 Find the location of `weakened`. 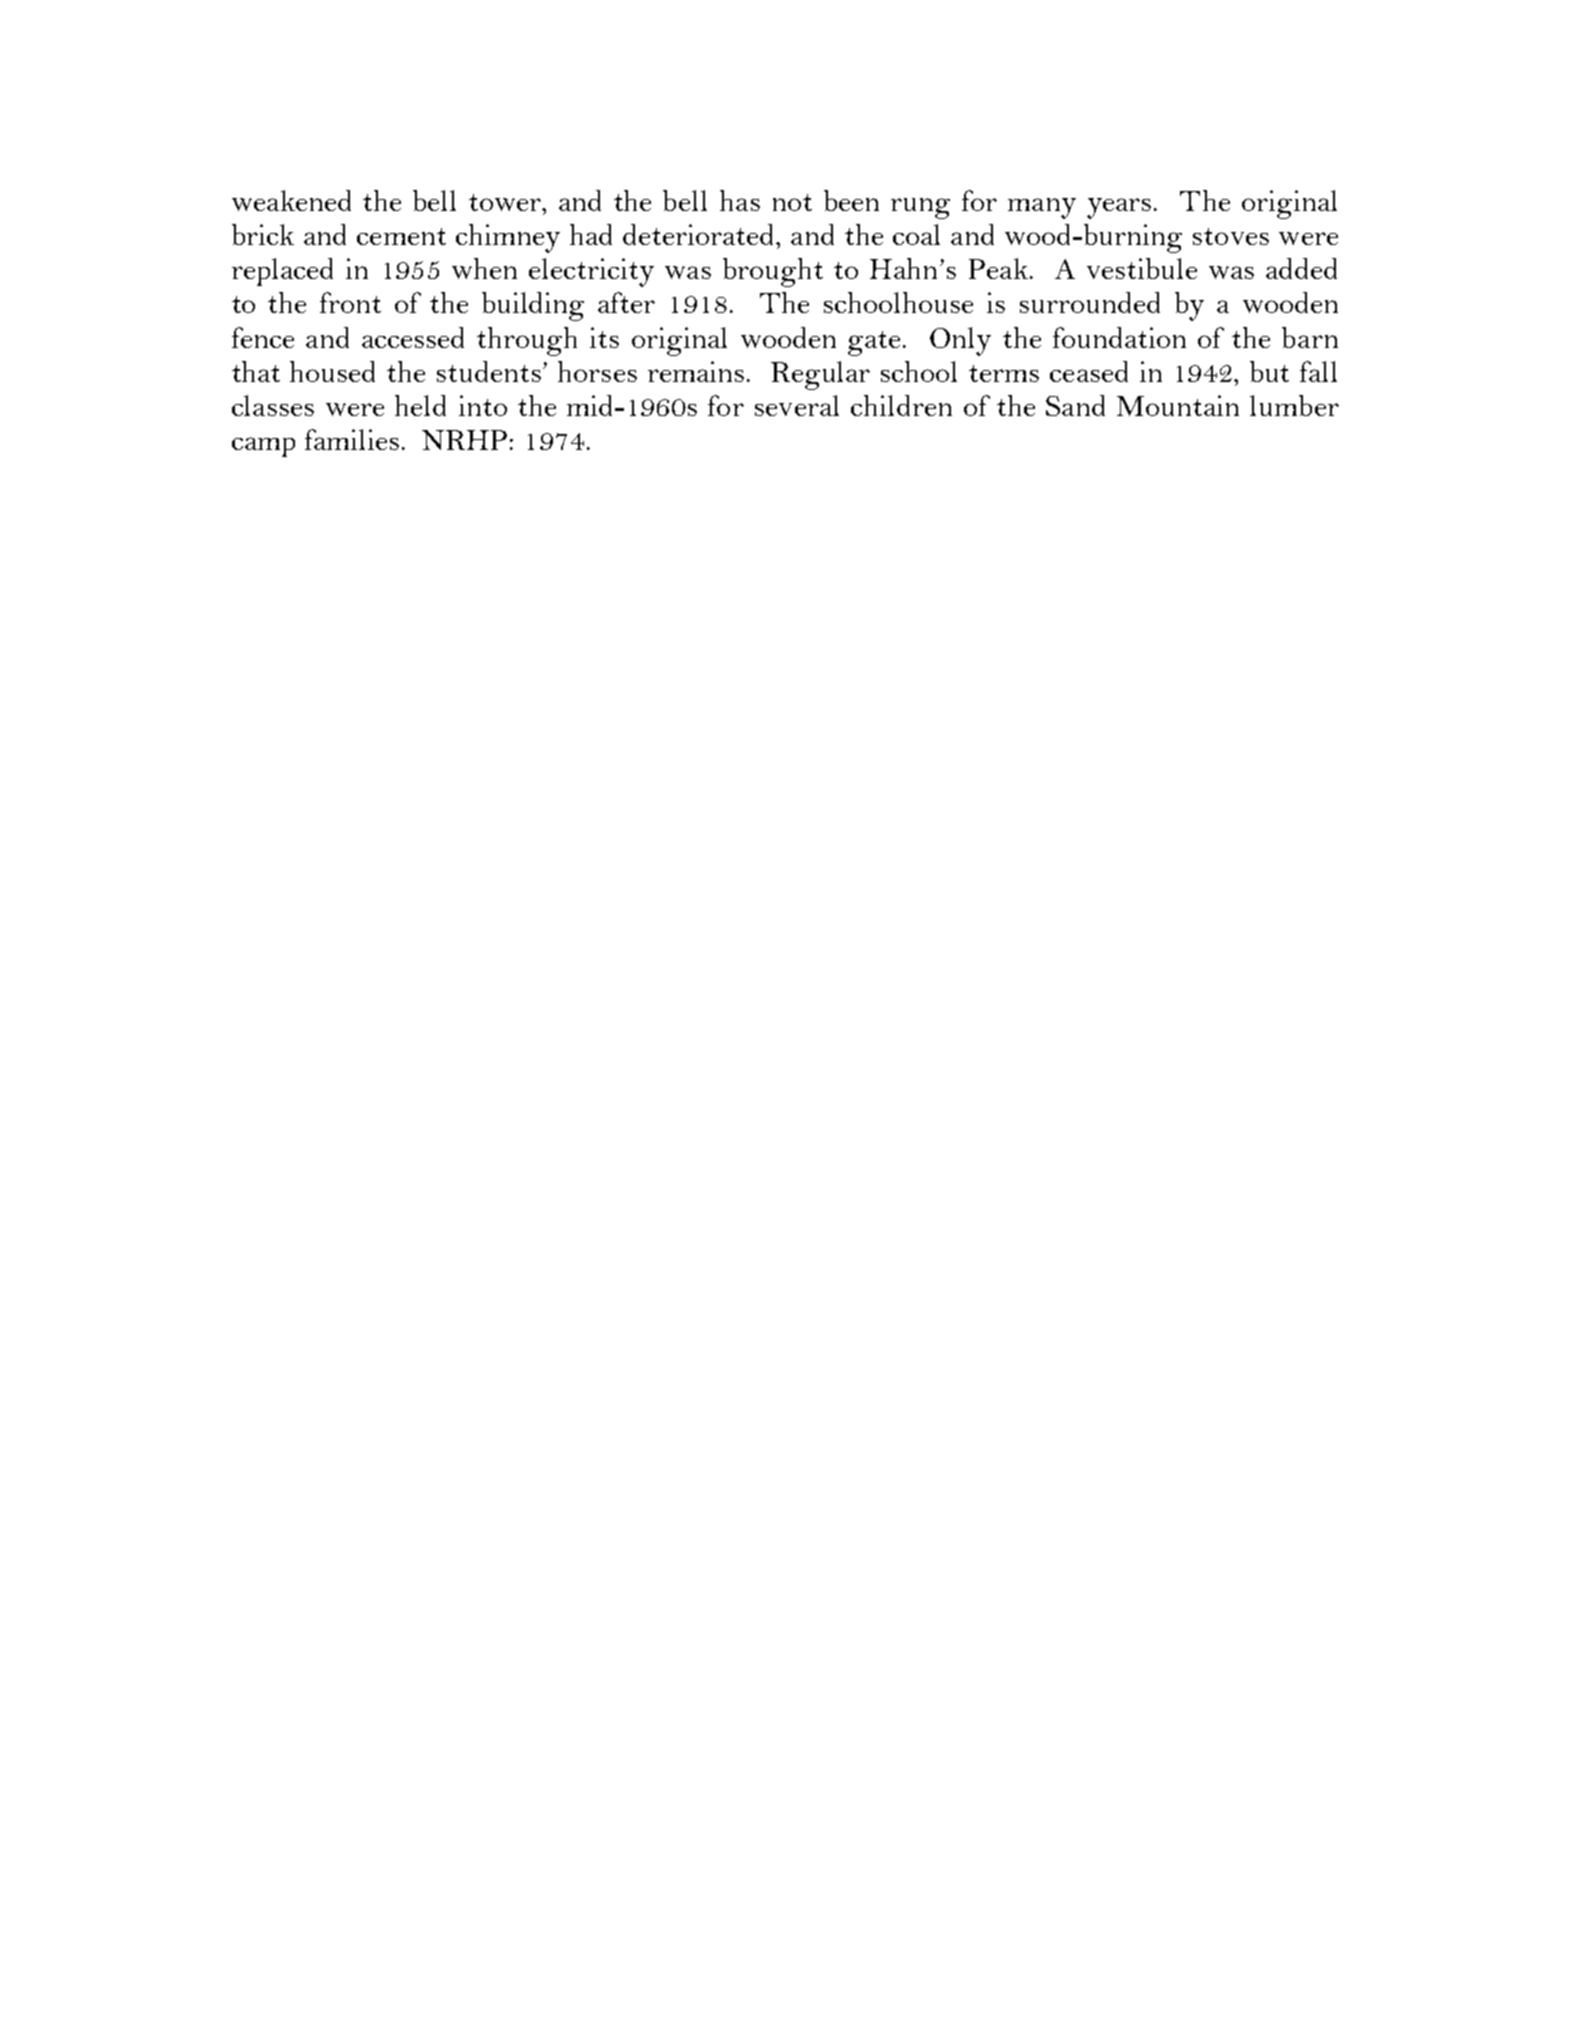

weakened is located at coordinates (291, 200).
